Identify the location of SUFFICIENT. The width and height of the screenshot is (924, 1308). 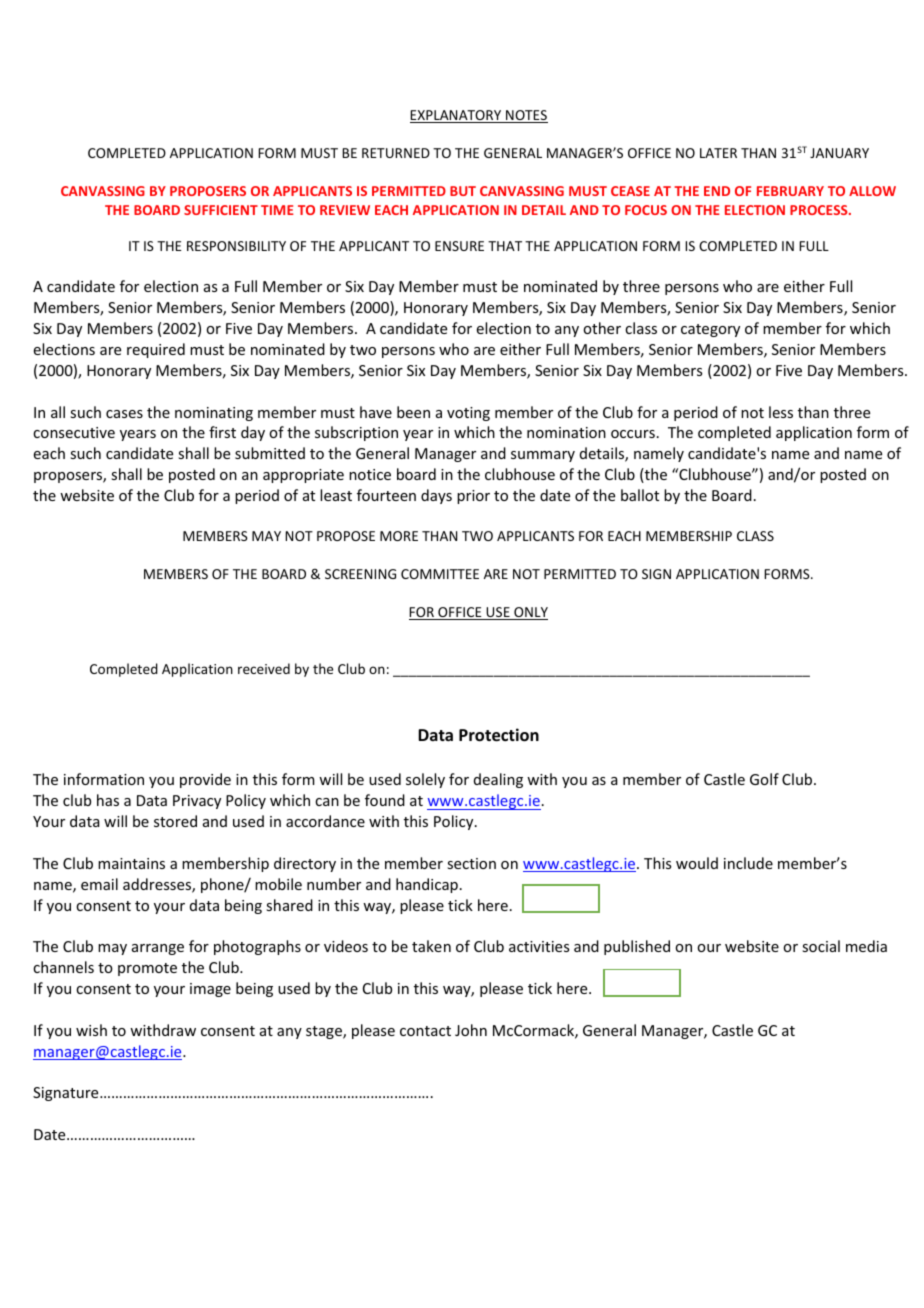
(221, 210).
